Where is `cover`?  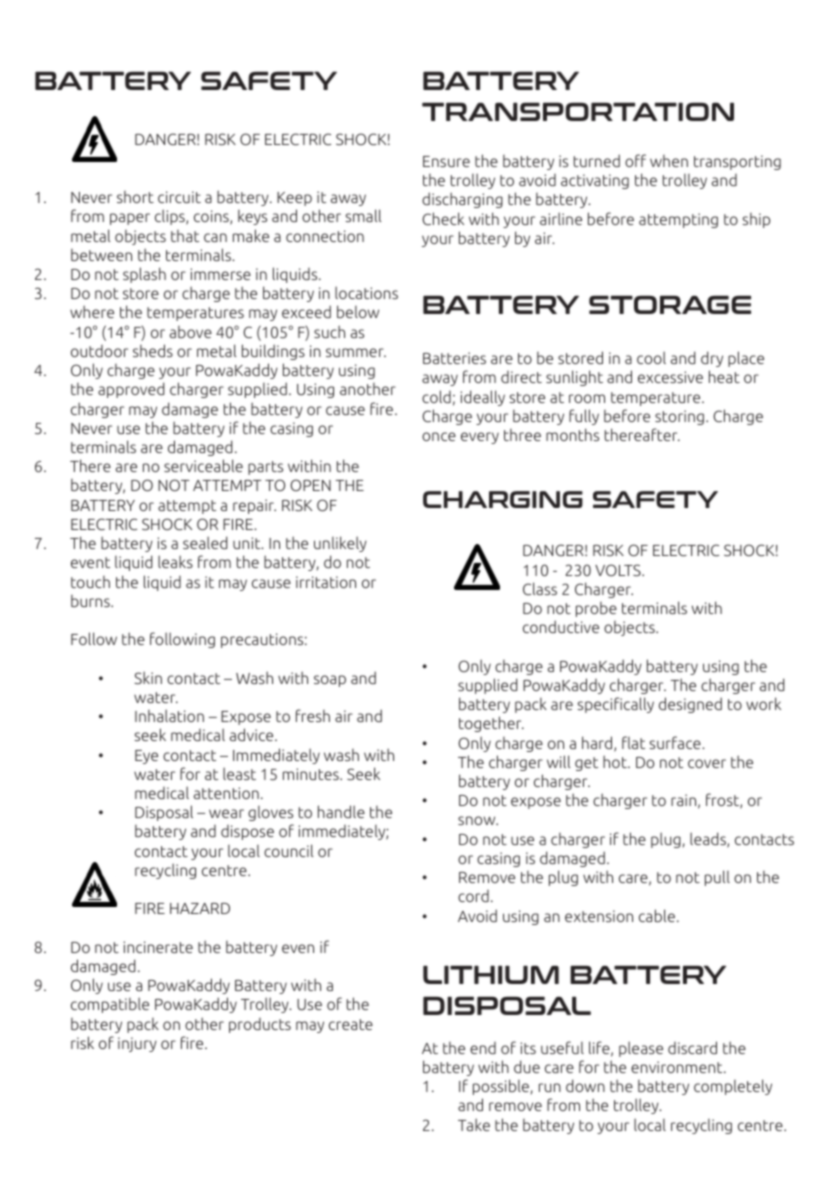 cover is located at coordinates (707, 763).
